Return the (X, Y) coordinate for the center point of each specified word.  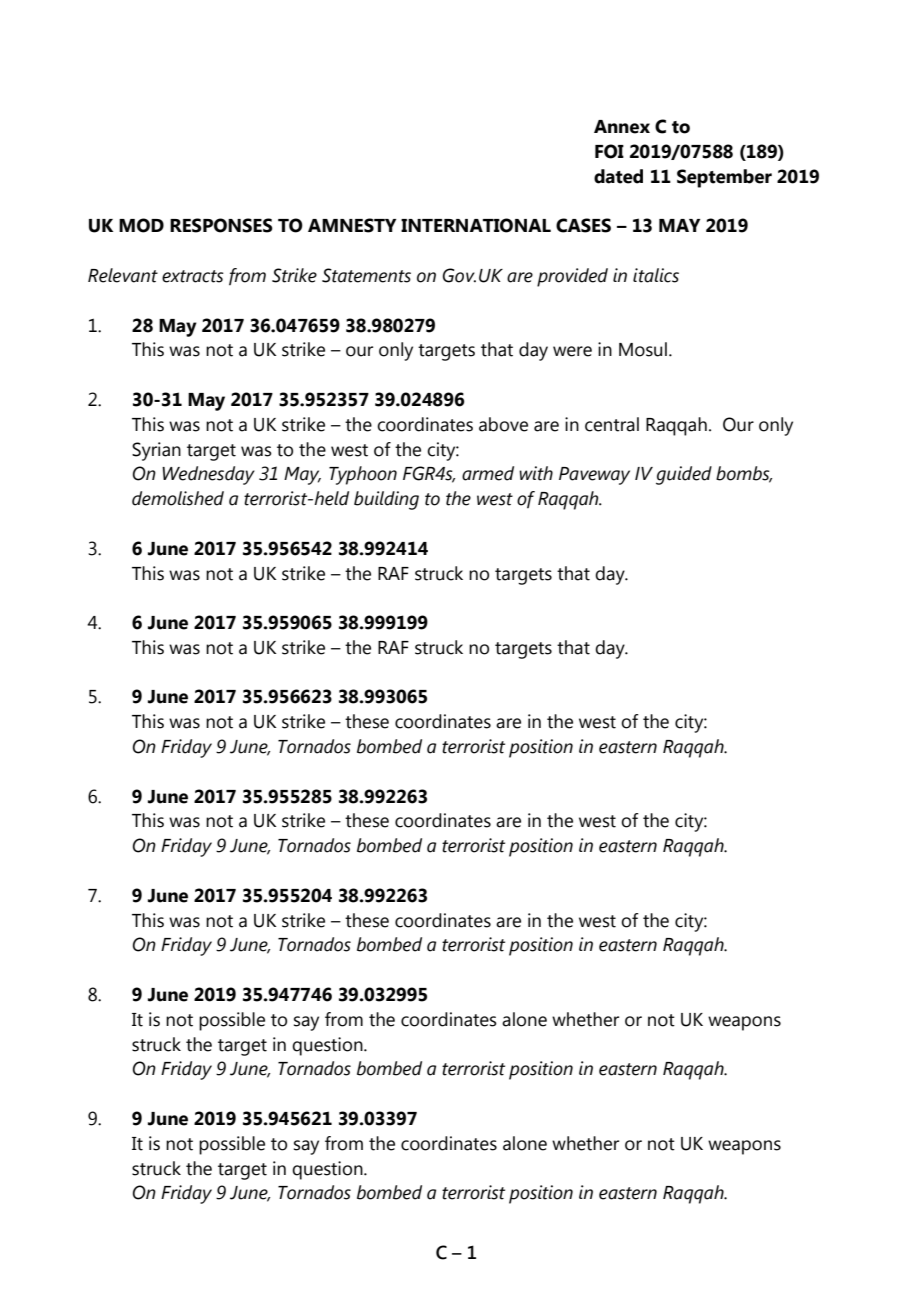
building (386, 500)
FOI (609, 151)
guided (684, 475)
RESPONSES (221, 225)
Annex (622, 127)
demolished (178, 498)
